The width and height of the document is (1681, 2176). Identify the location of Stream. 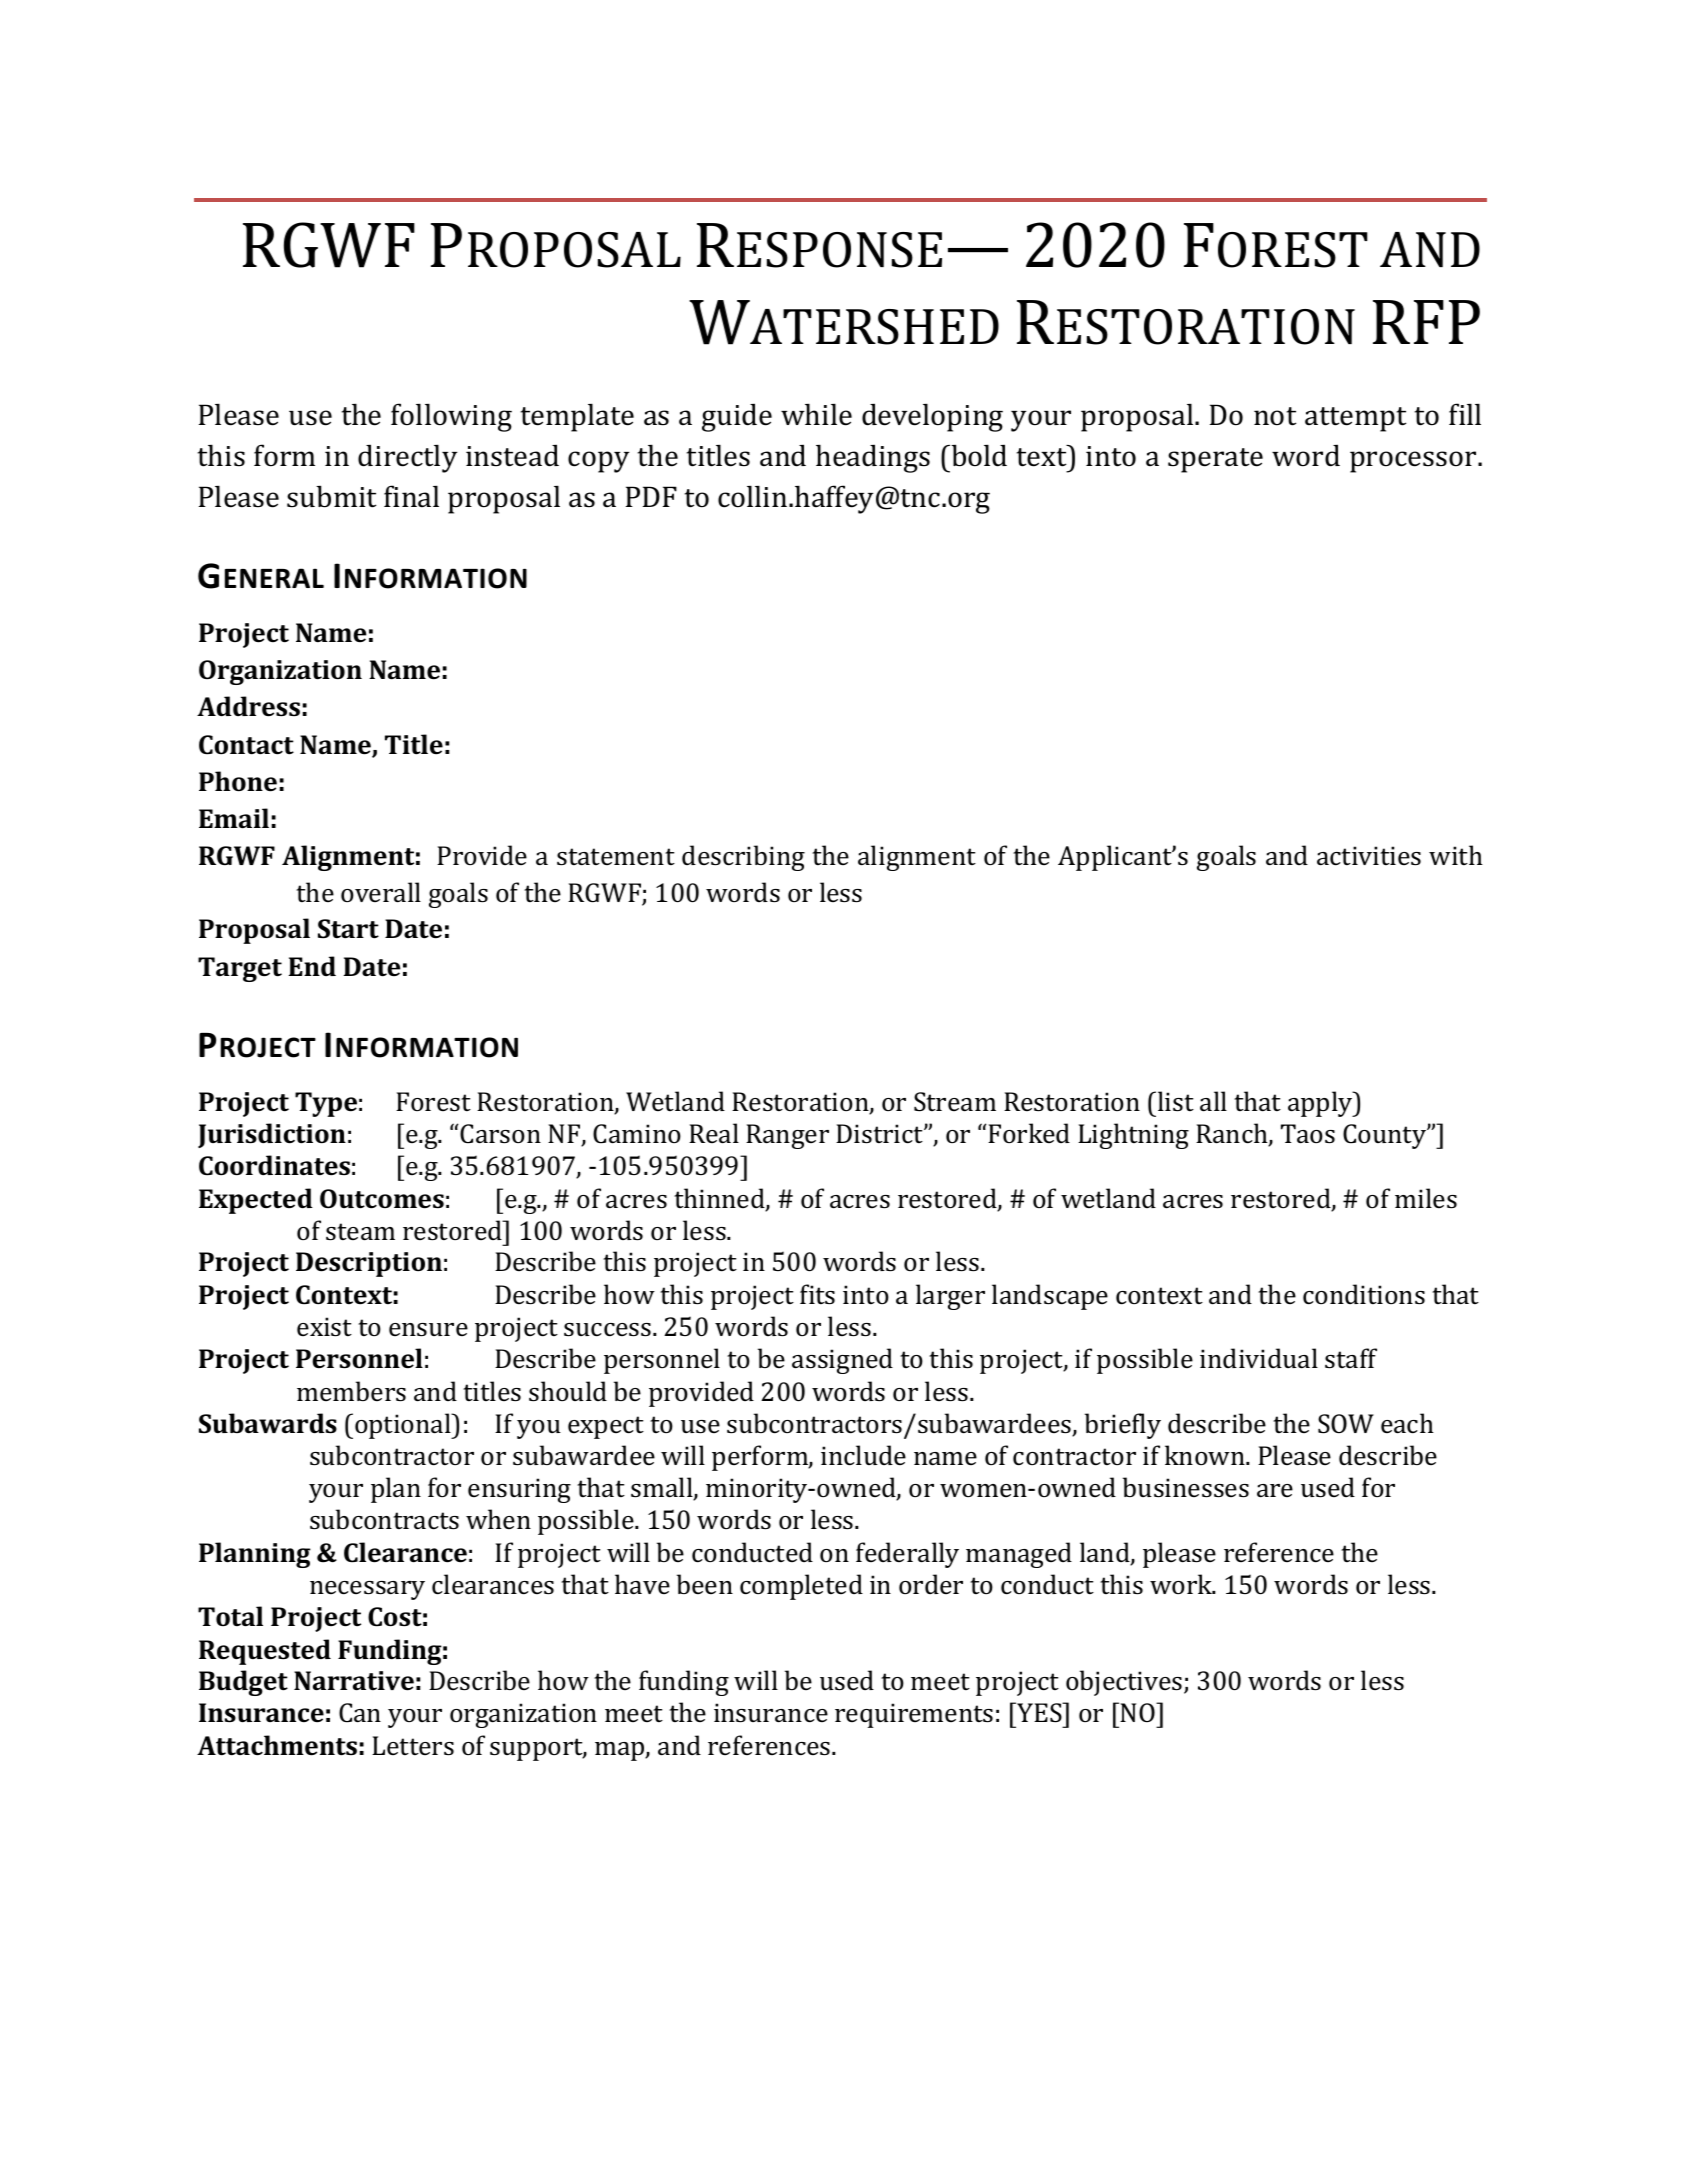
(955, 1102).
